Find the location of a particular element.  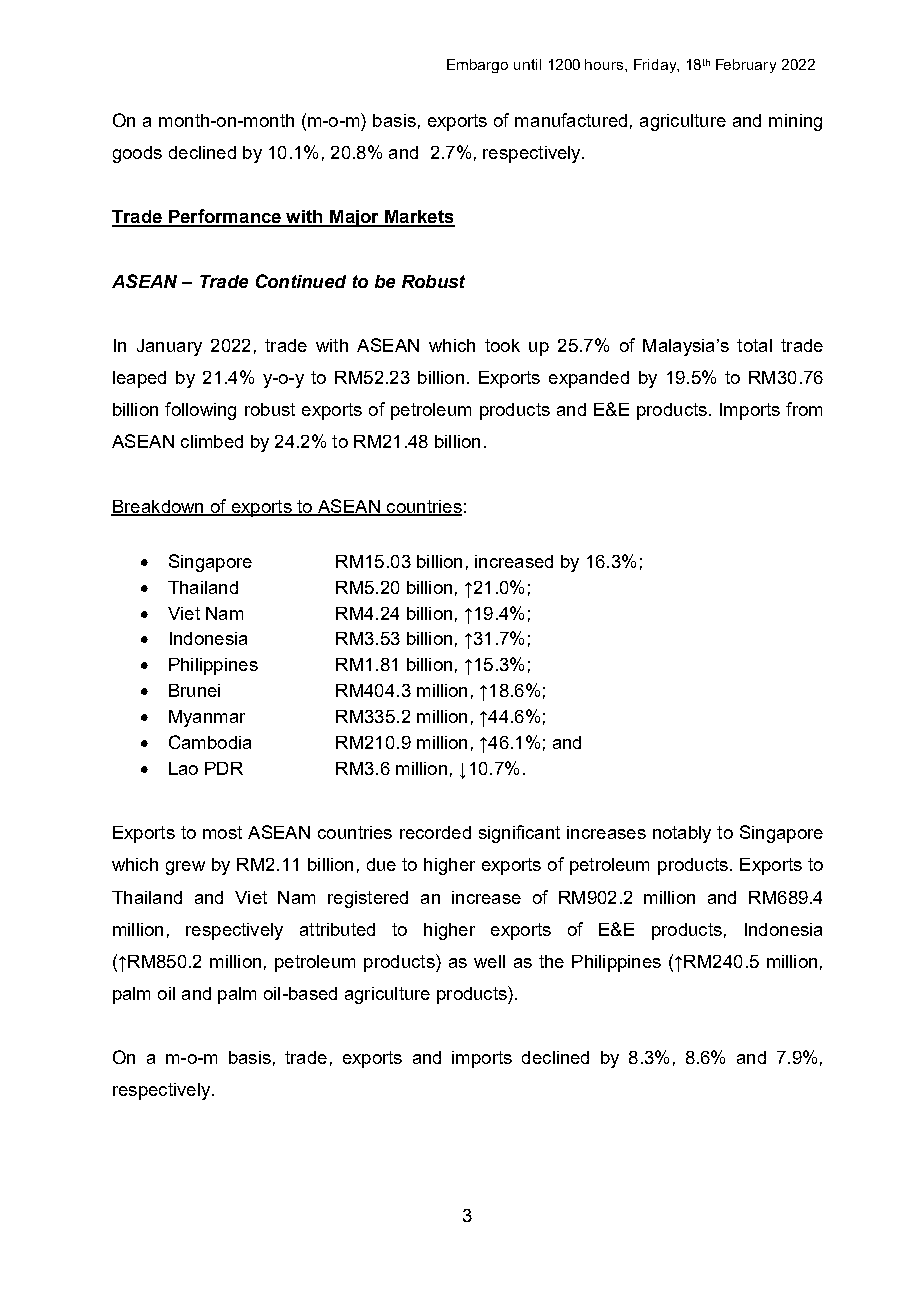

expanded is located at coordinates (589, 379).
